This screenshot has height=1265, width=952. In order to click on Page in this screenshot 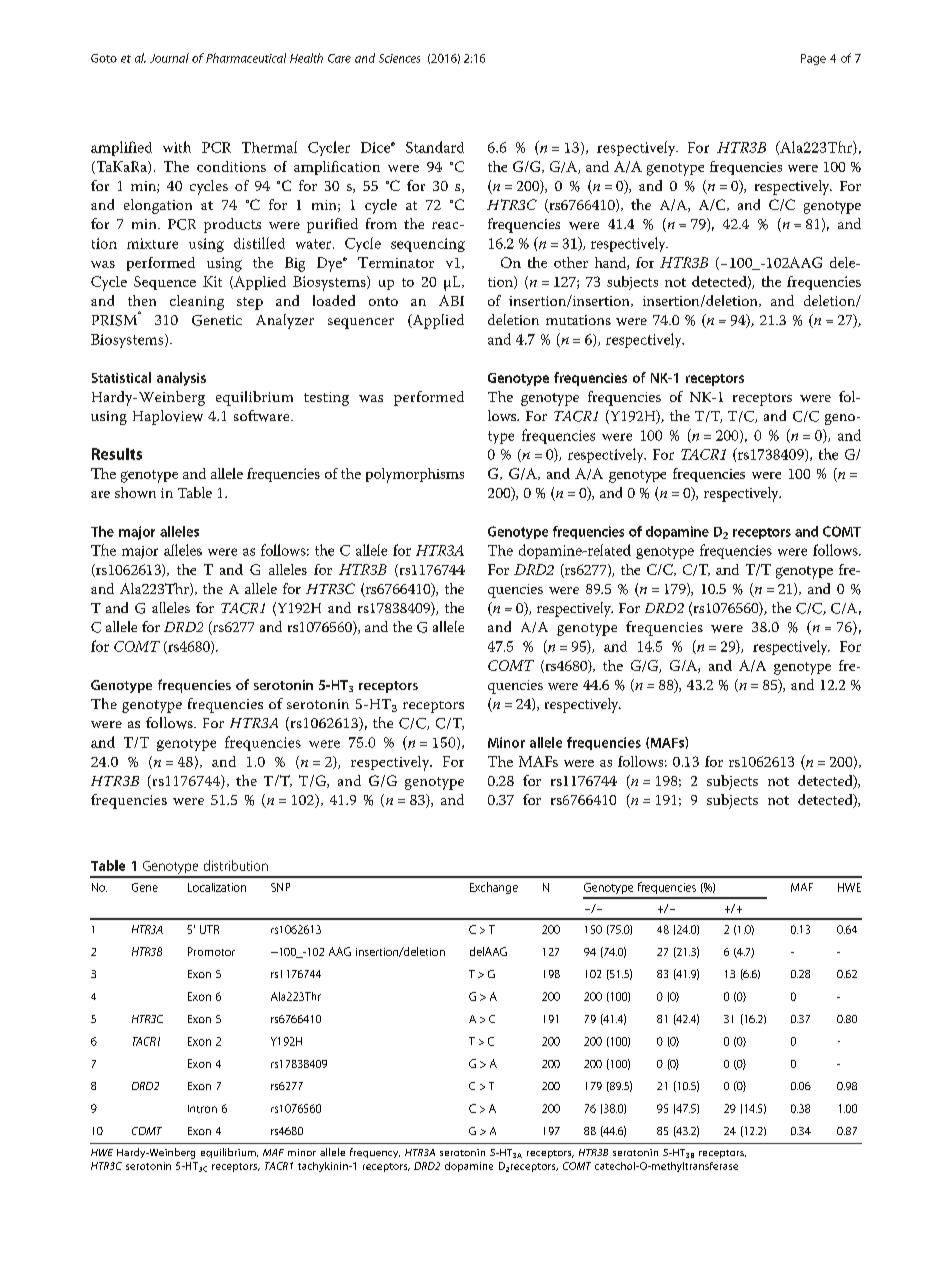, I will do `click(813, 59)`.
